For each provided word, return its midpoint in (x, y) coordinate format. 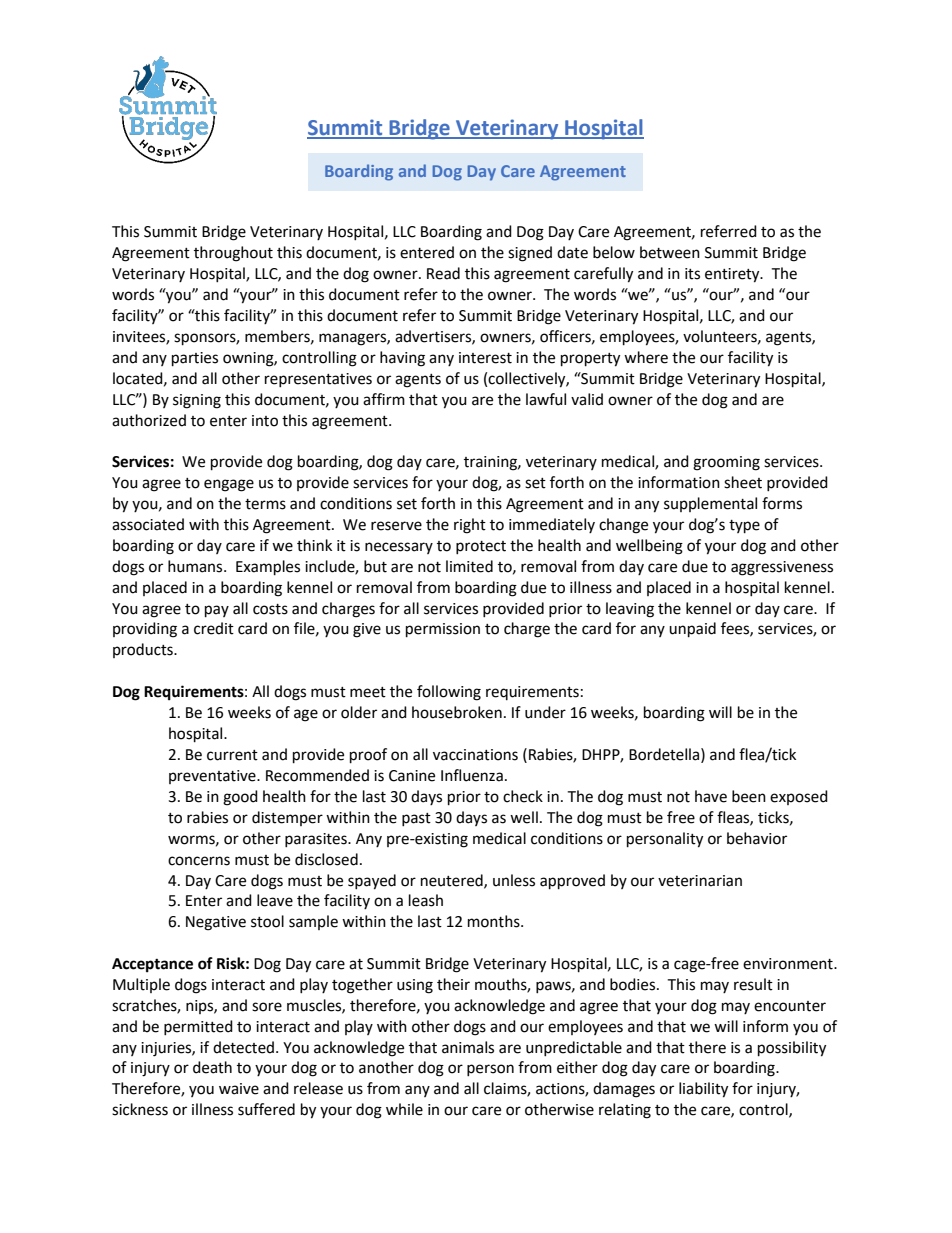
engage (229, 485)
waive (239, 1089)
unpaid (692, 630)
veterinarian (700, 881)
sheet (743, 482)
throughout (233, 254)
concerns (199, 861)
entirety (733, 275)
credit (214, 628)
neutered (453, 881)
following (449, 693)
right (470, 526)
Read (443, 273)
